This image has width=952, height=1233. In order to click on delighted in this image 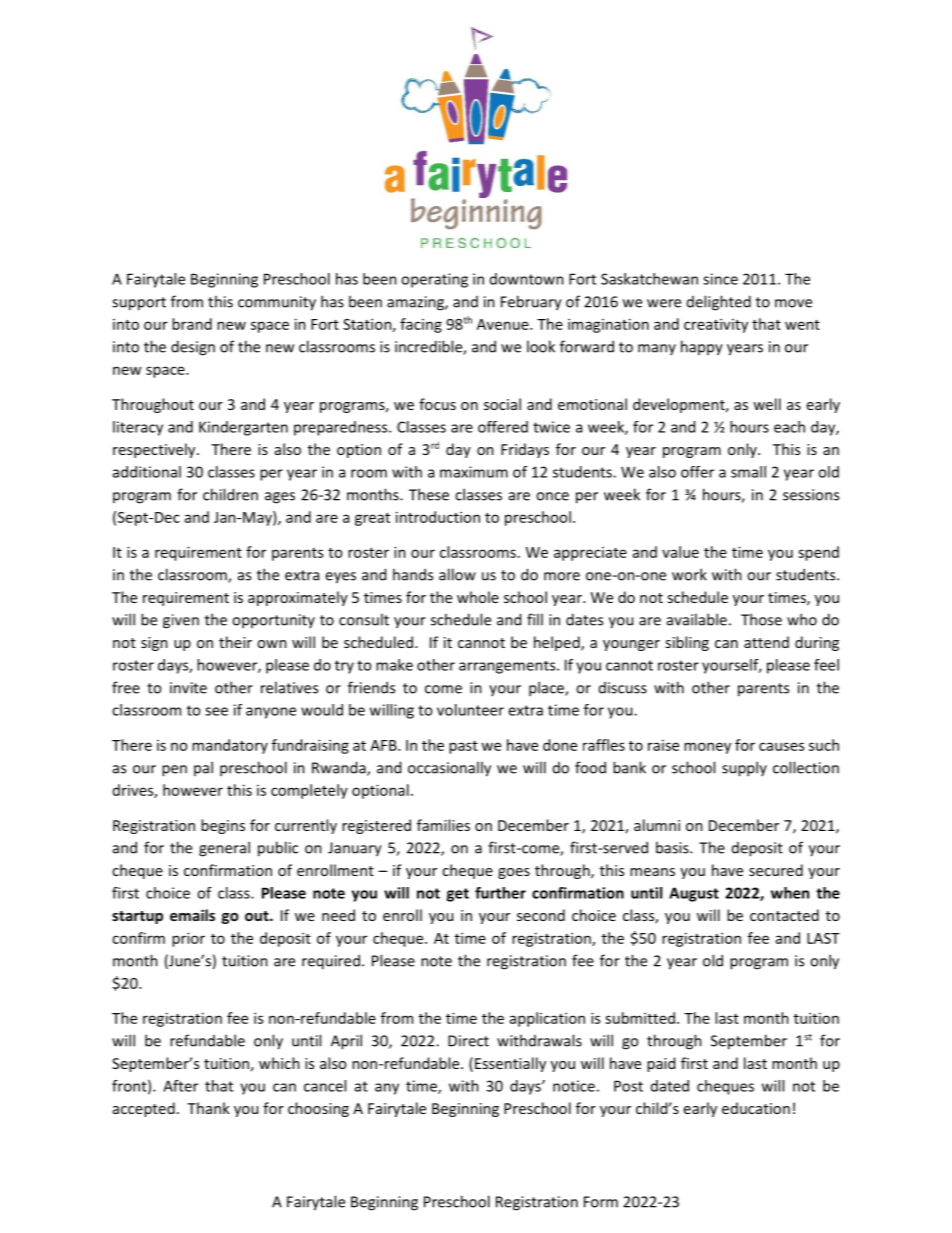, I will do `click(719, 303)`.
